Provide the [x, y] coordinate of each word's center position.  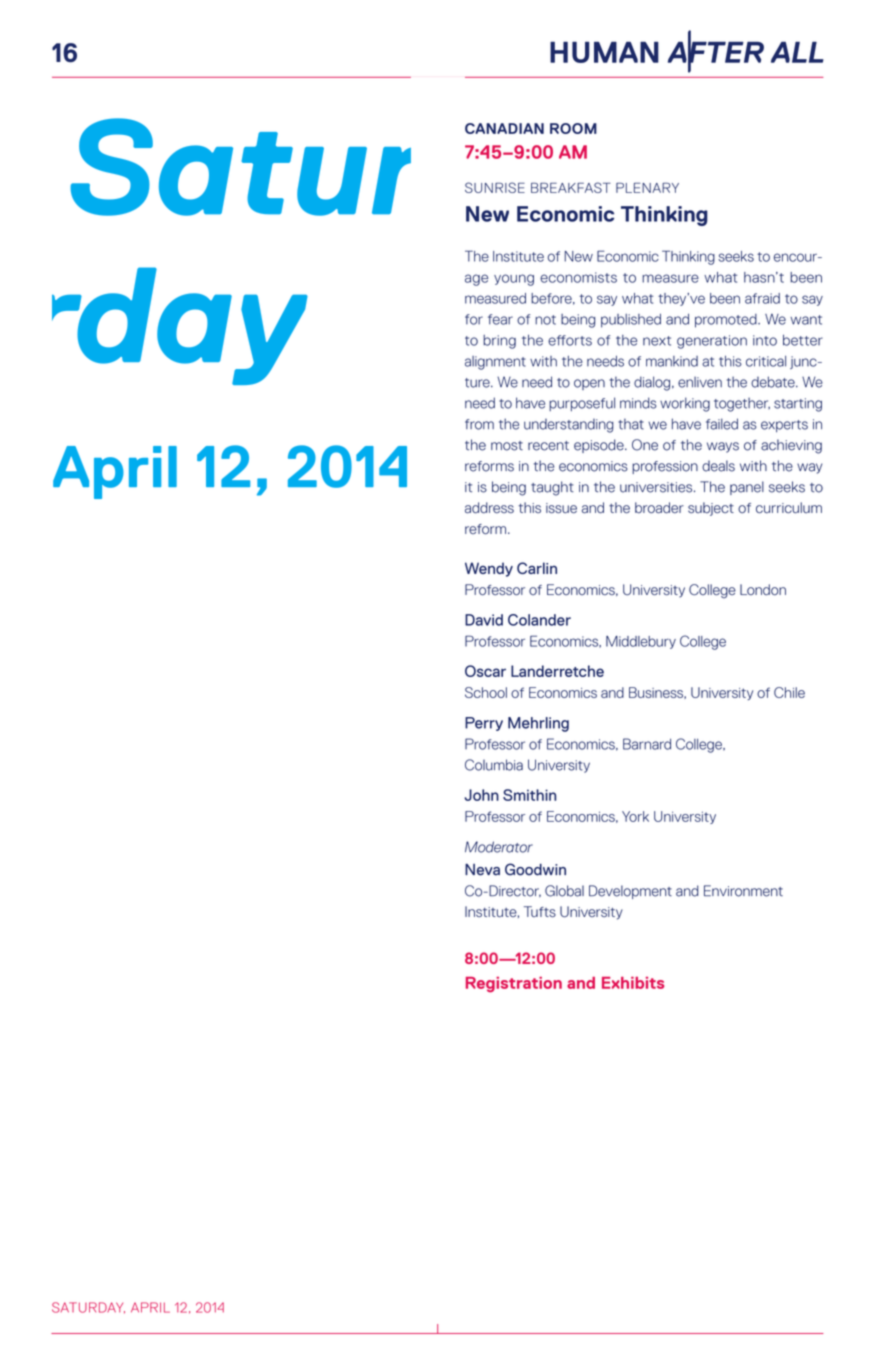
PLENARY [647, 188]
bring [499, 342]
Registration [514, 985]
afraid [762, 298]
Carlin [537, 568]
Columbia [494, 765]
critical [766, 361]
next [657, 341]
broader [659, 507]
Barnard [647, 744]
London [763, 589]
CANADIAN [504, 128]
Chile [789, 692]
